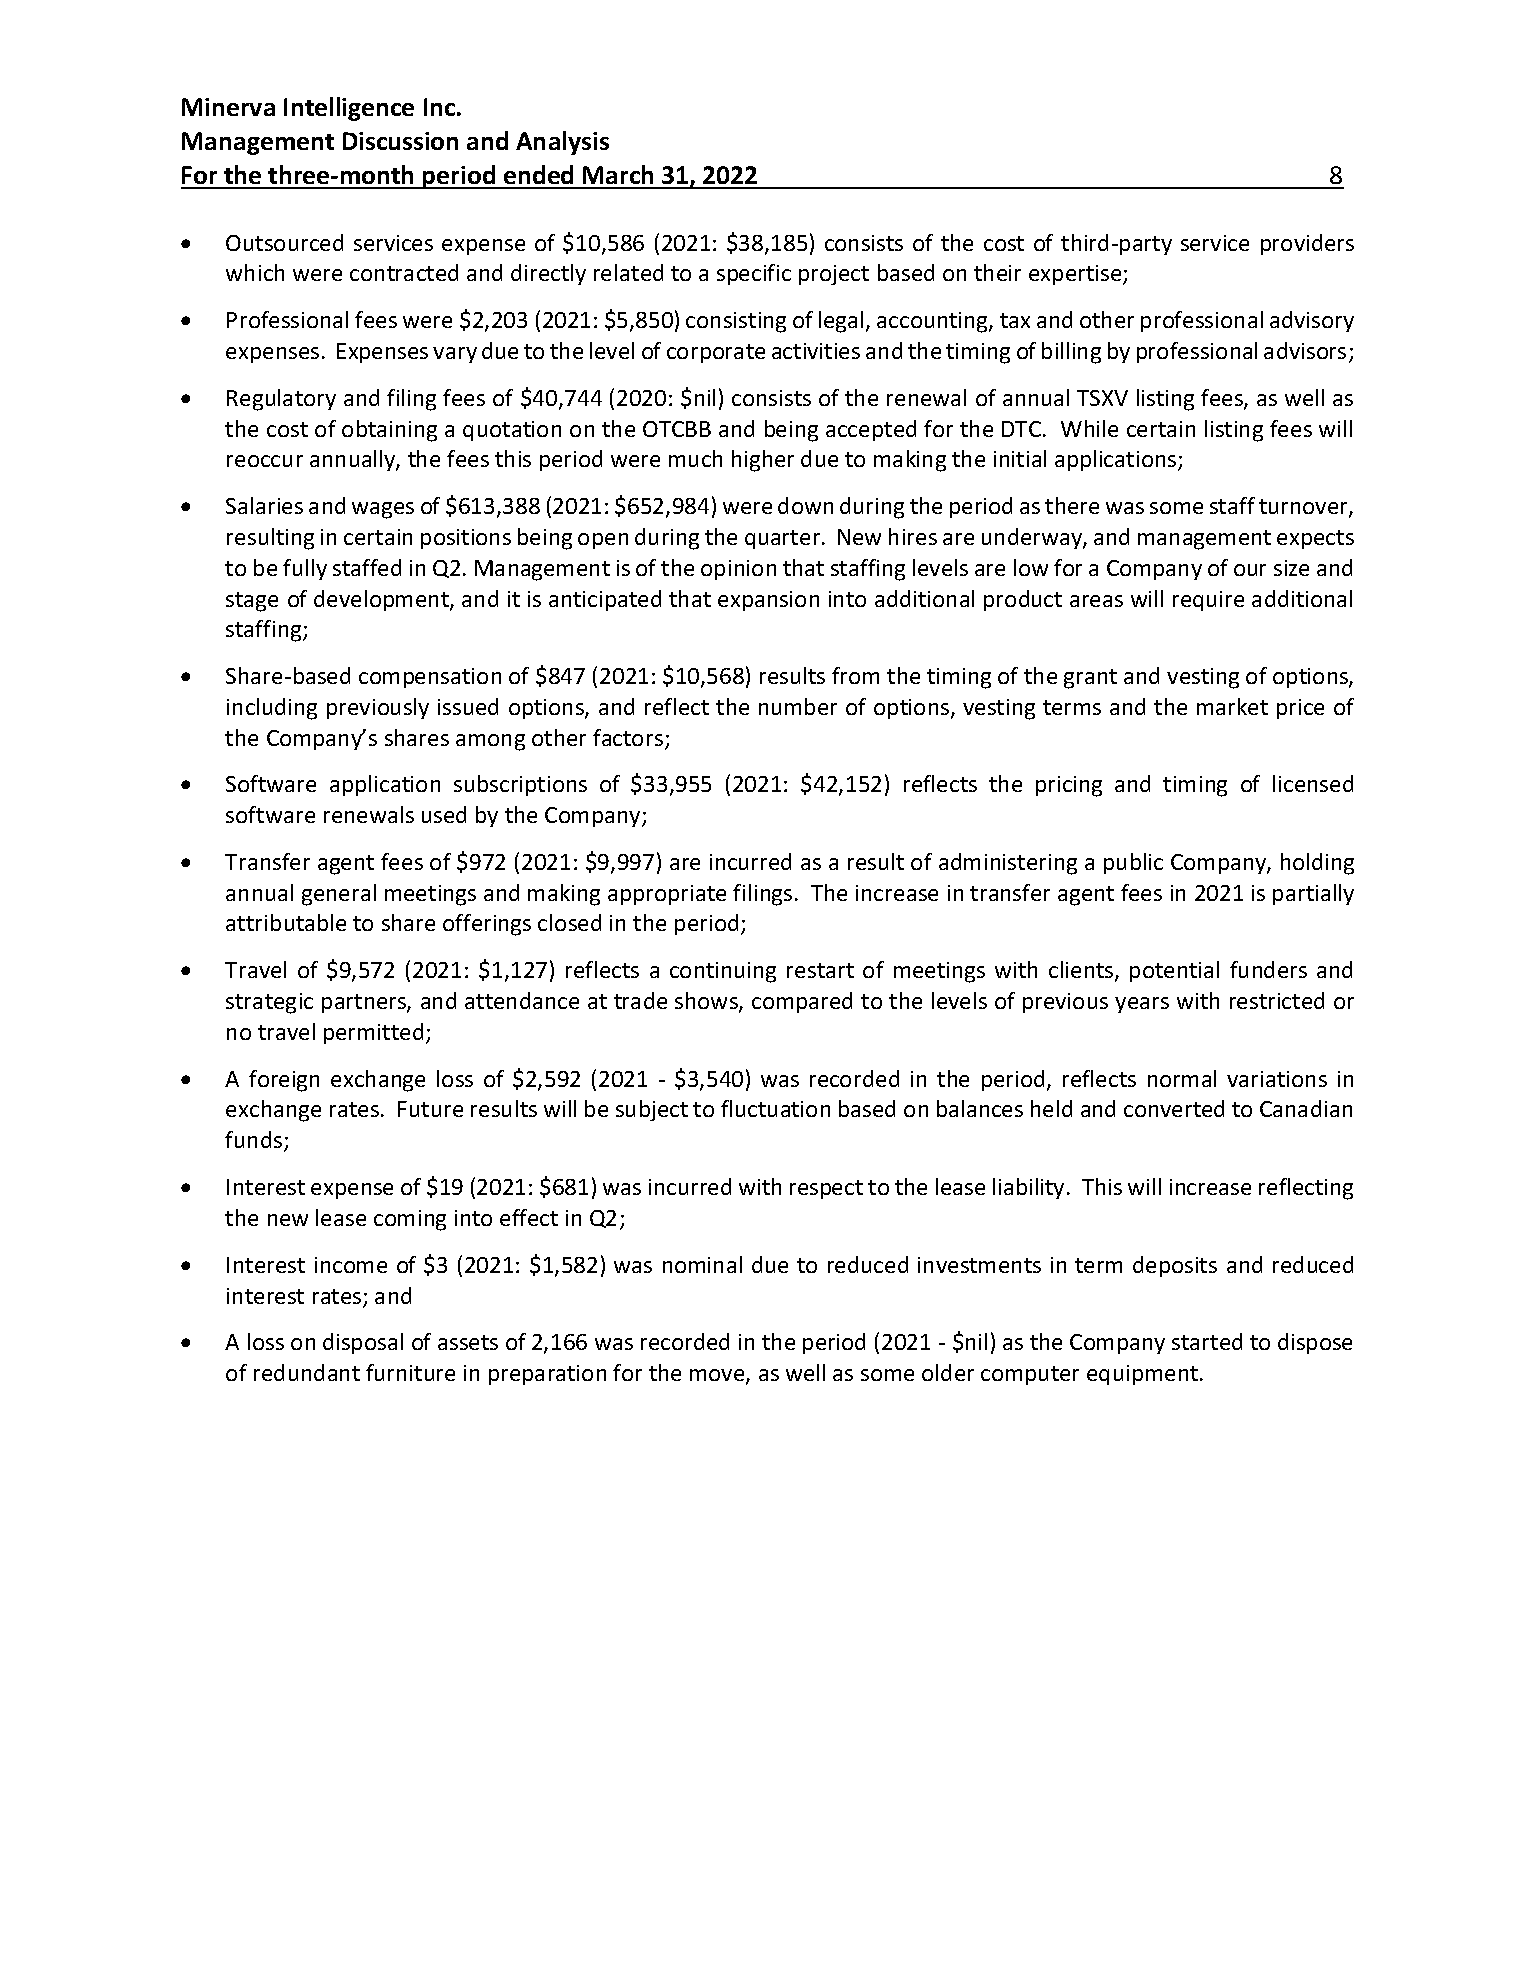 Image resolution: width=1535 pixels, height=1987 pixels. What do you see at coordinates (1307, 244) in the document?
I see `providers` at bounding box center [1307, 244].
